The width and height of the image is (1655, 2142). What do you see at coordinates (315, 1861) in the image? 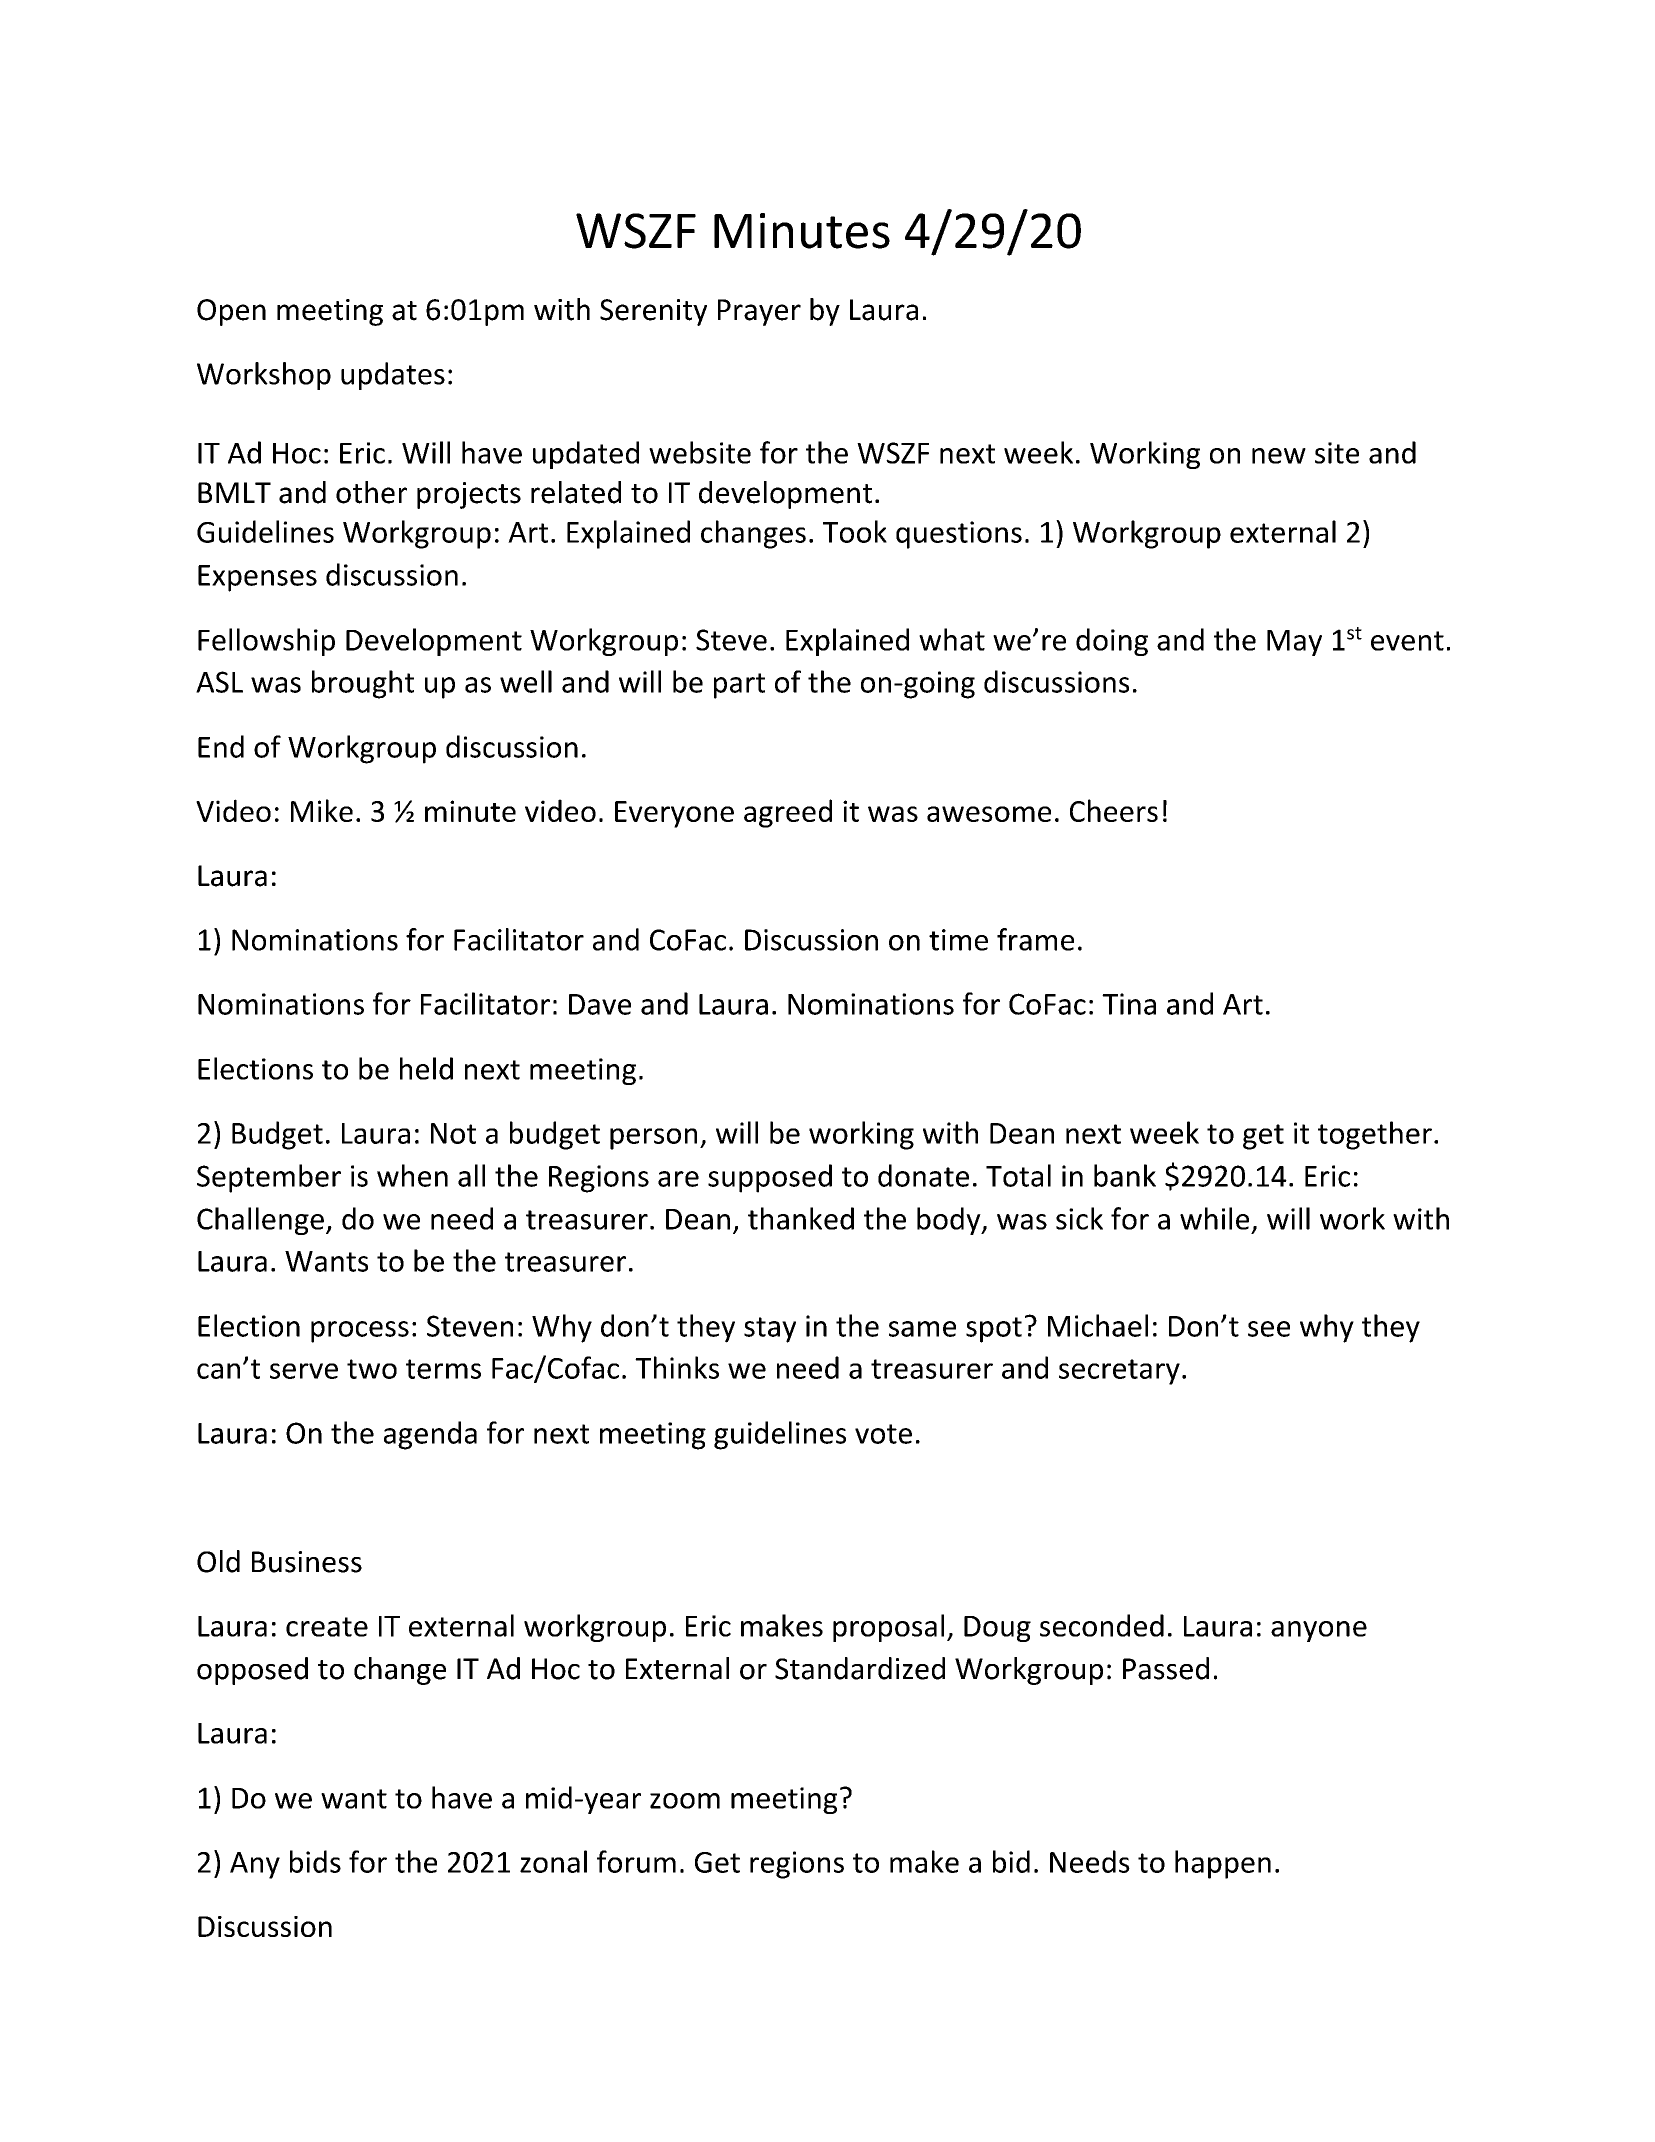
I see `bids` at bounding box center [315, 1861].
